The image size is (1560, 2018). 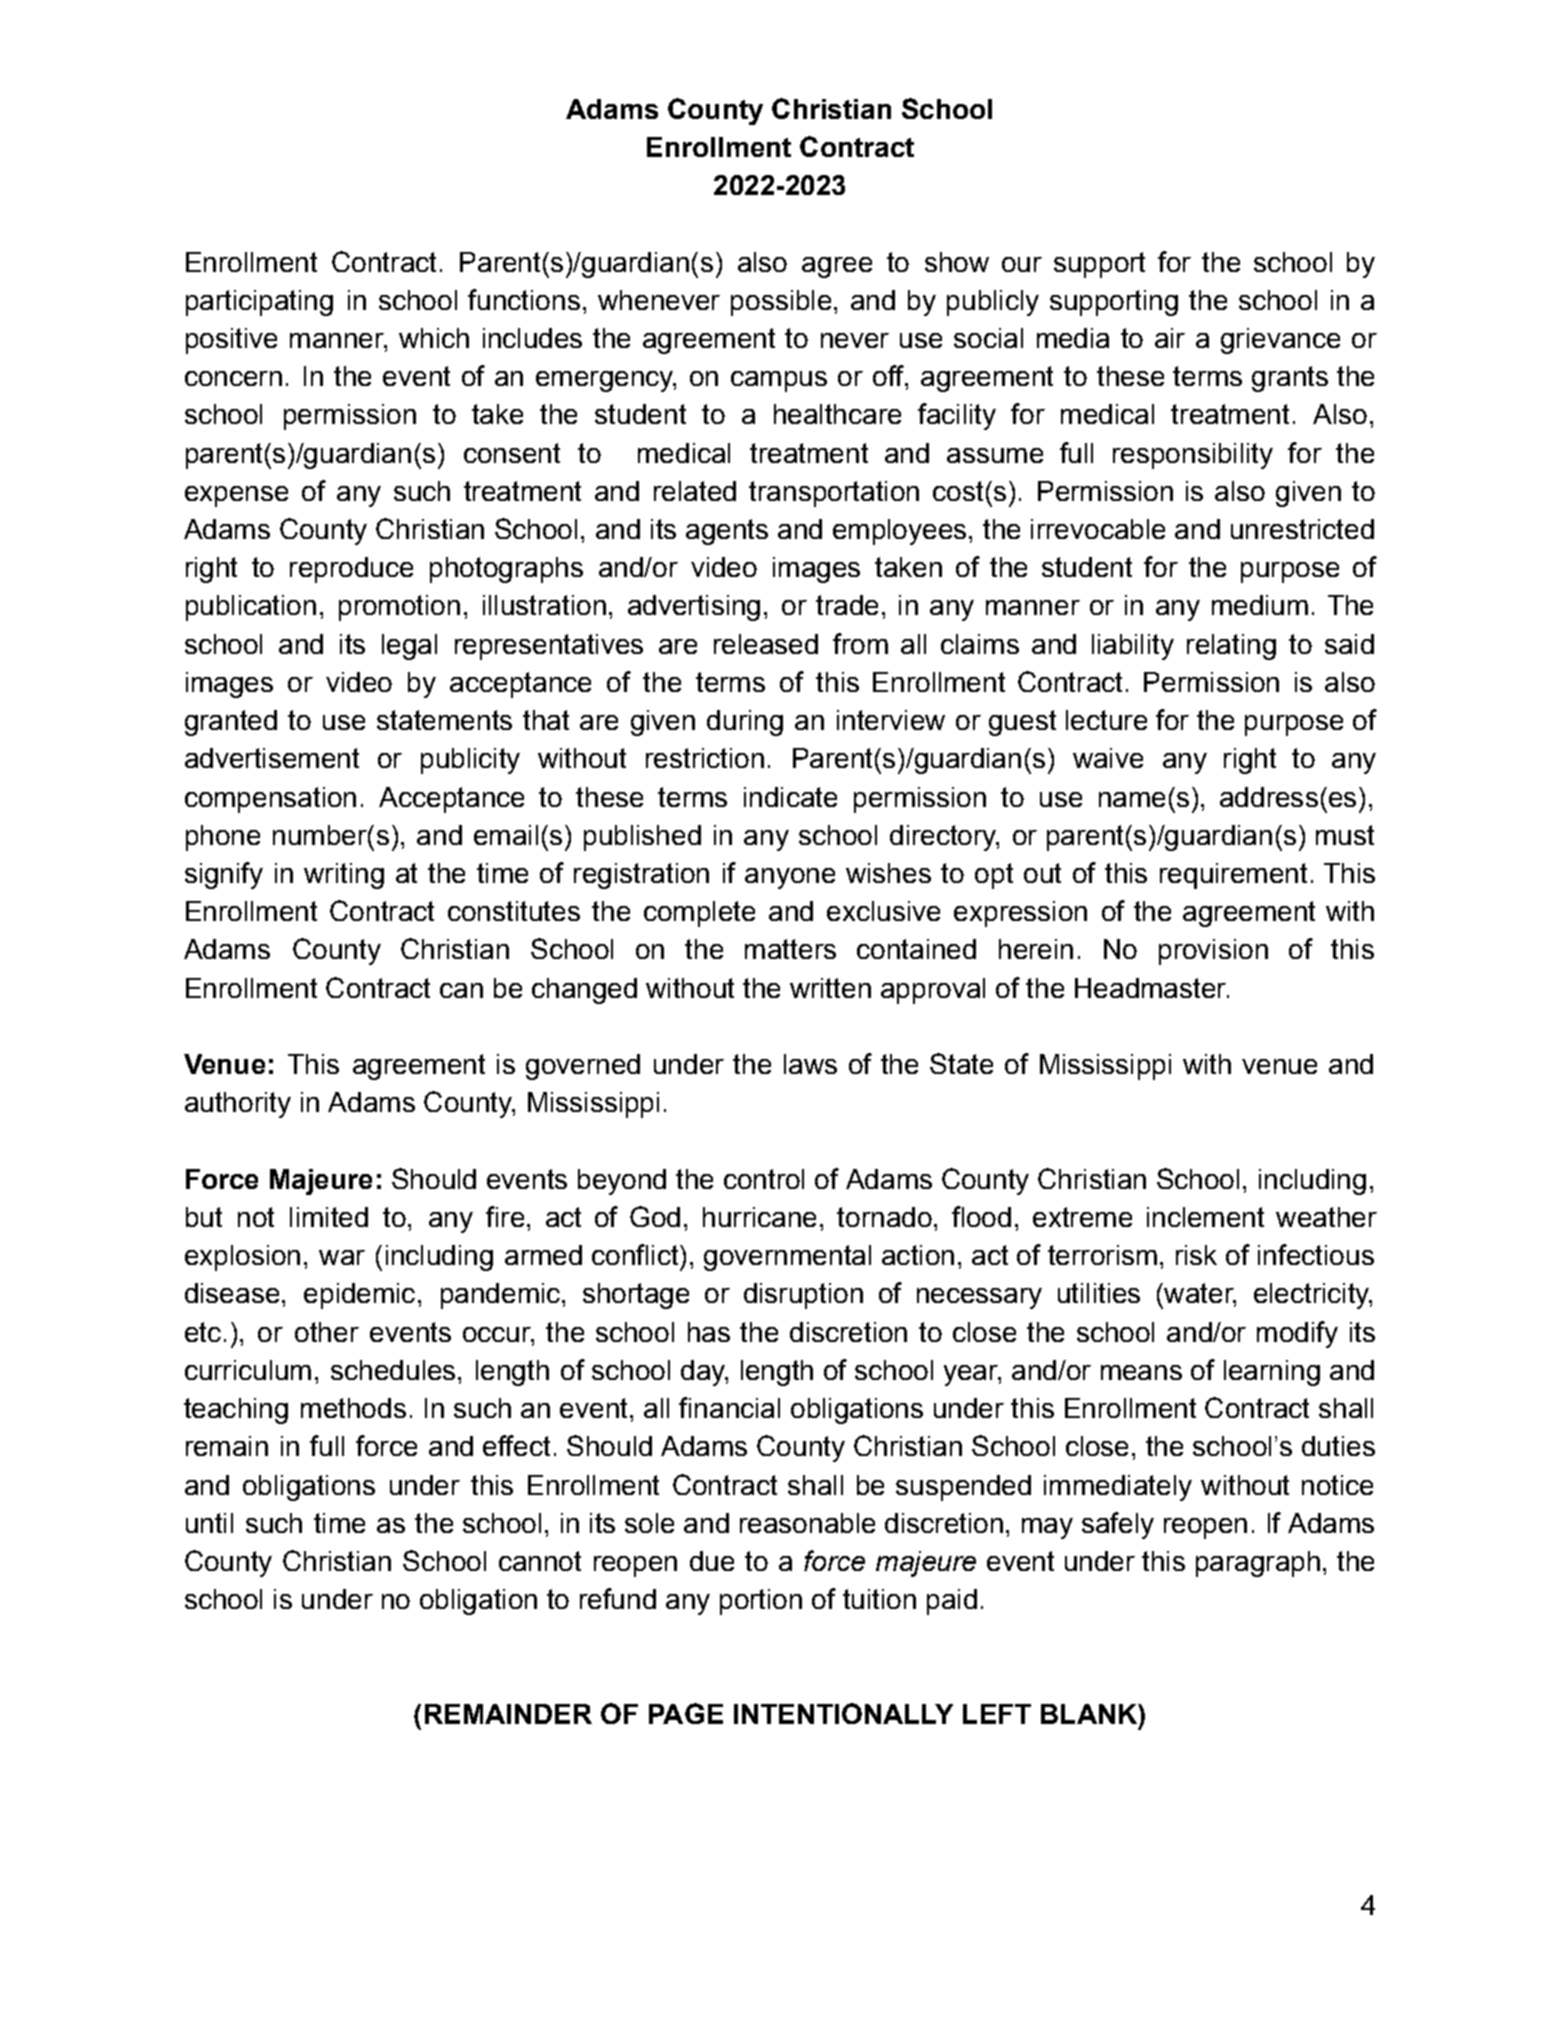 What do you see at coordinates (540, 1561) in the screenshot?
I see `cannot` at bounding box center [540, 1561].
